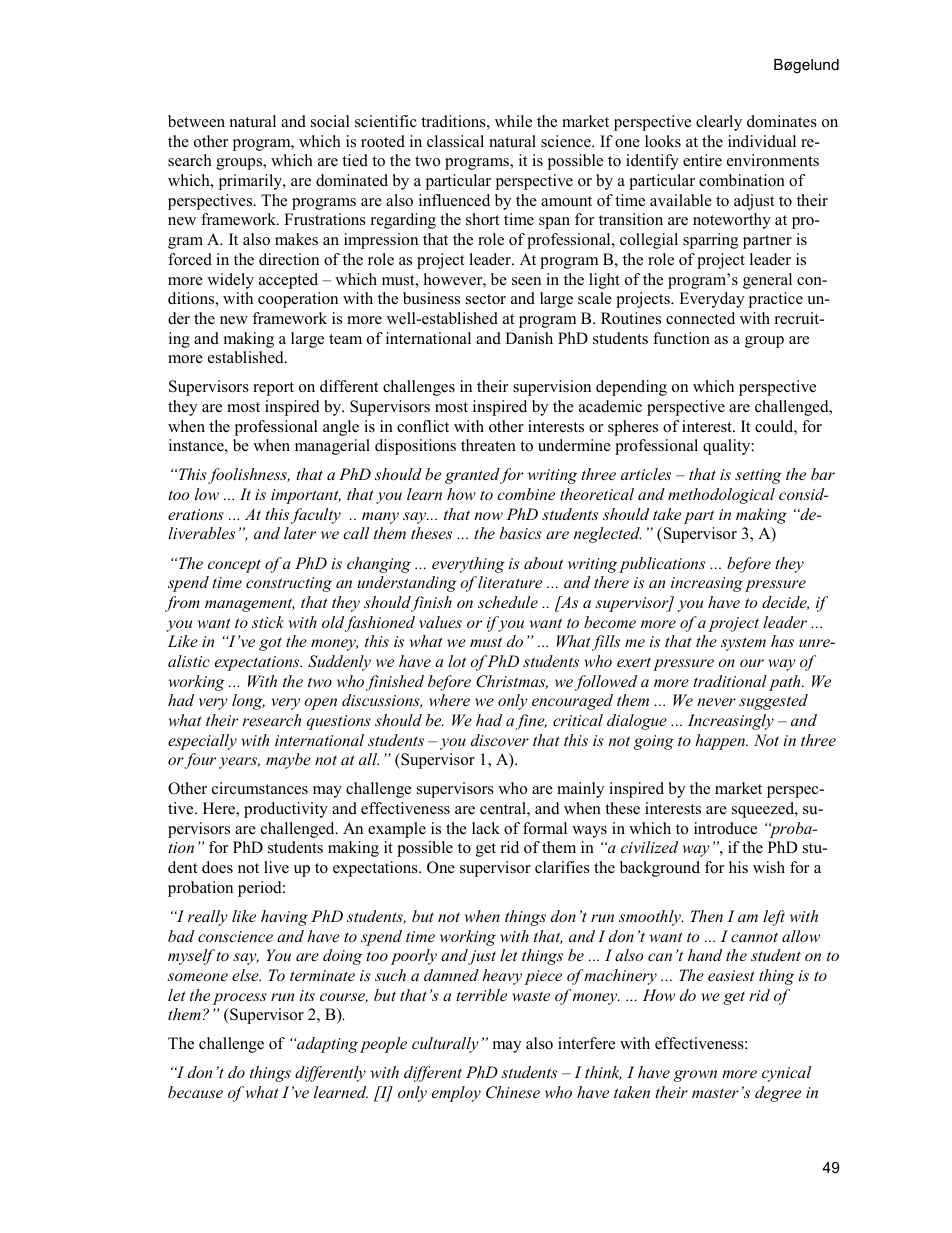  Describe the element at coordinates (513, 121) in the image. I see `while` at that location.
